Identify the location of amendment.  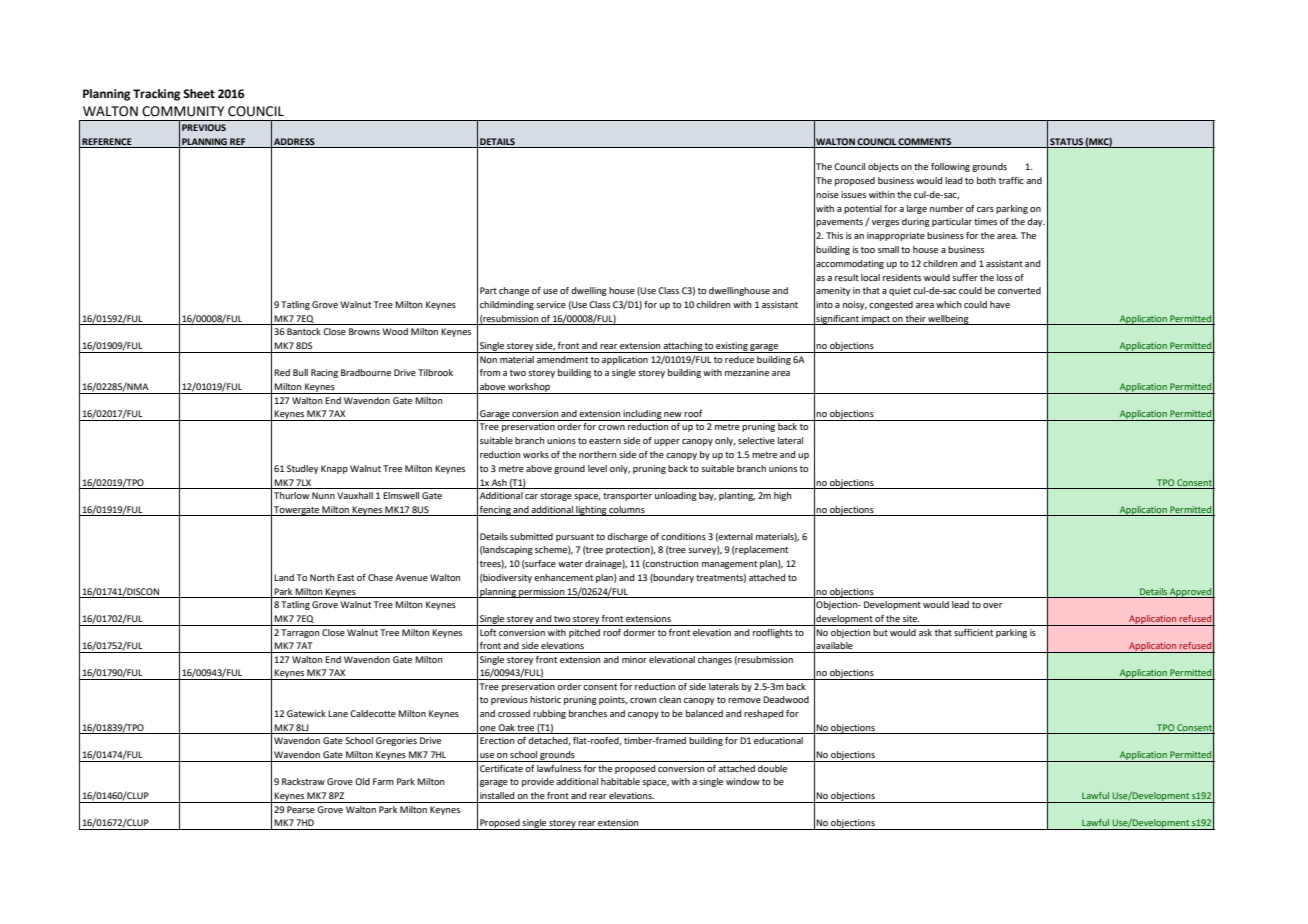
(562, 359).
